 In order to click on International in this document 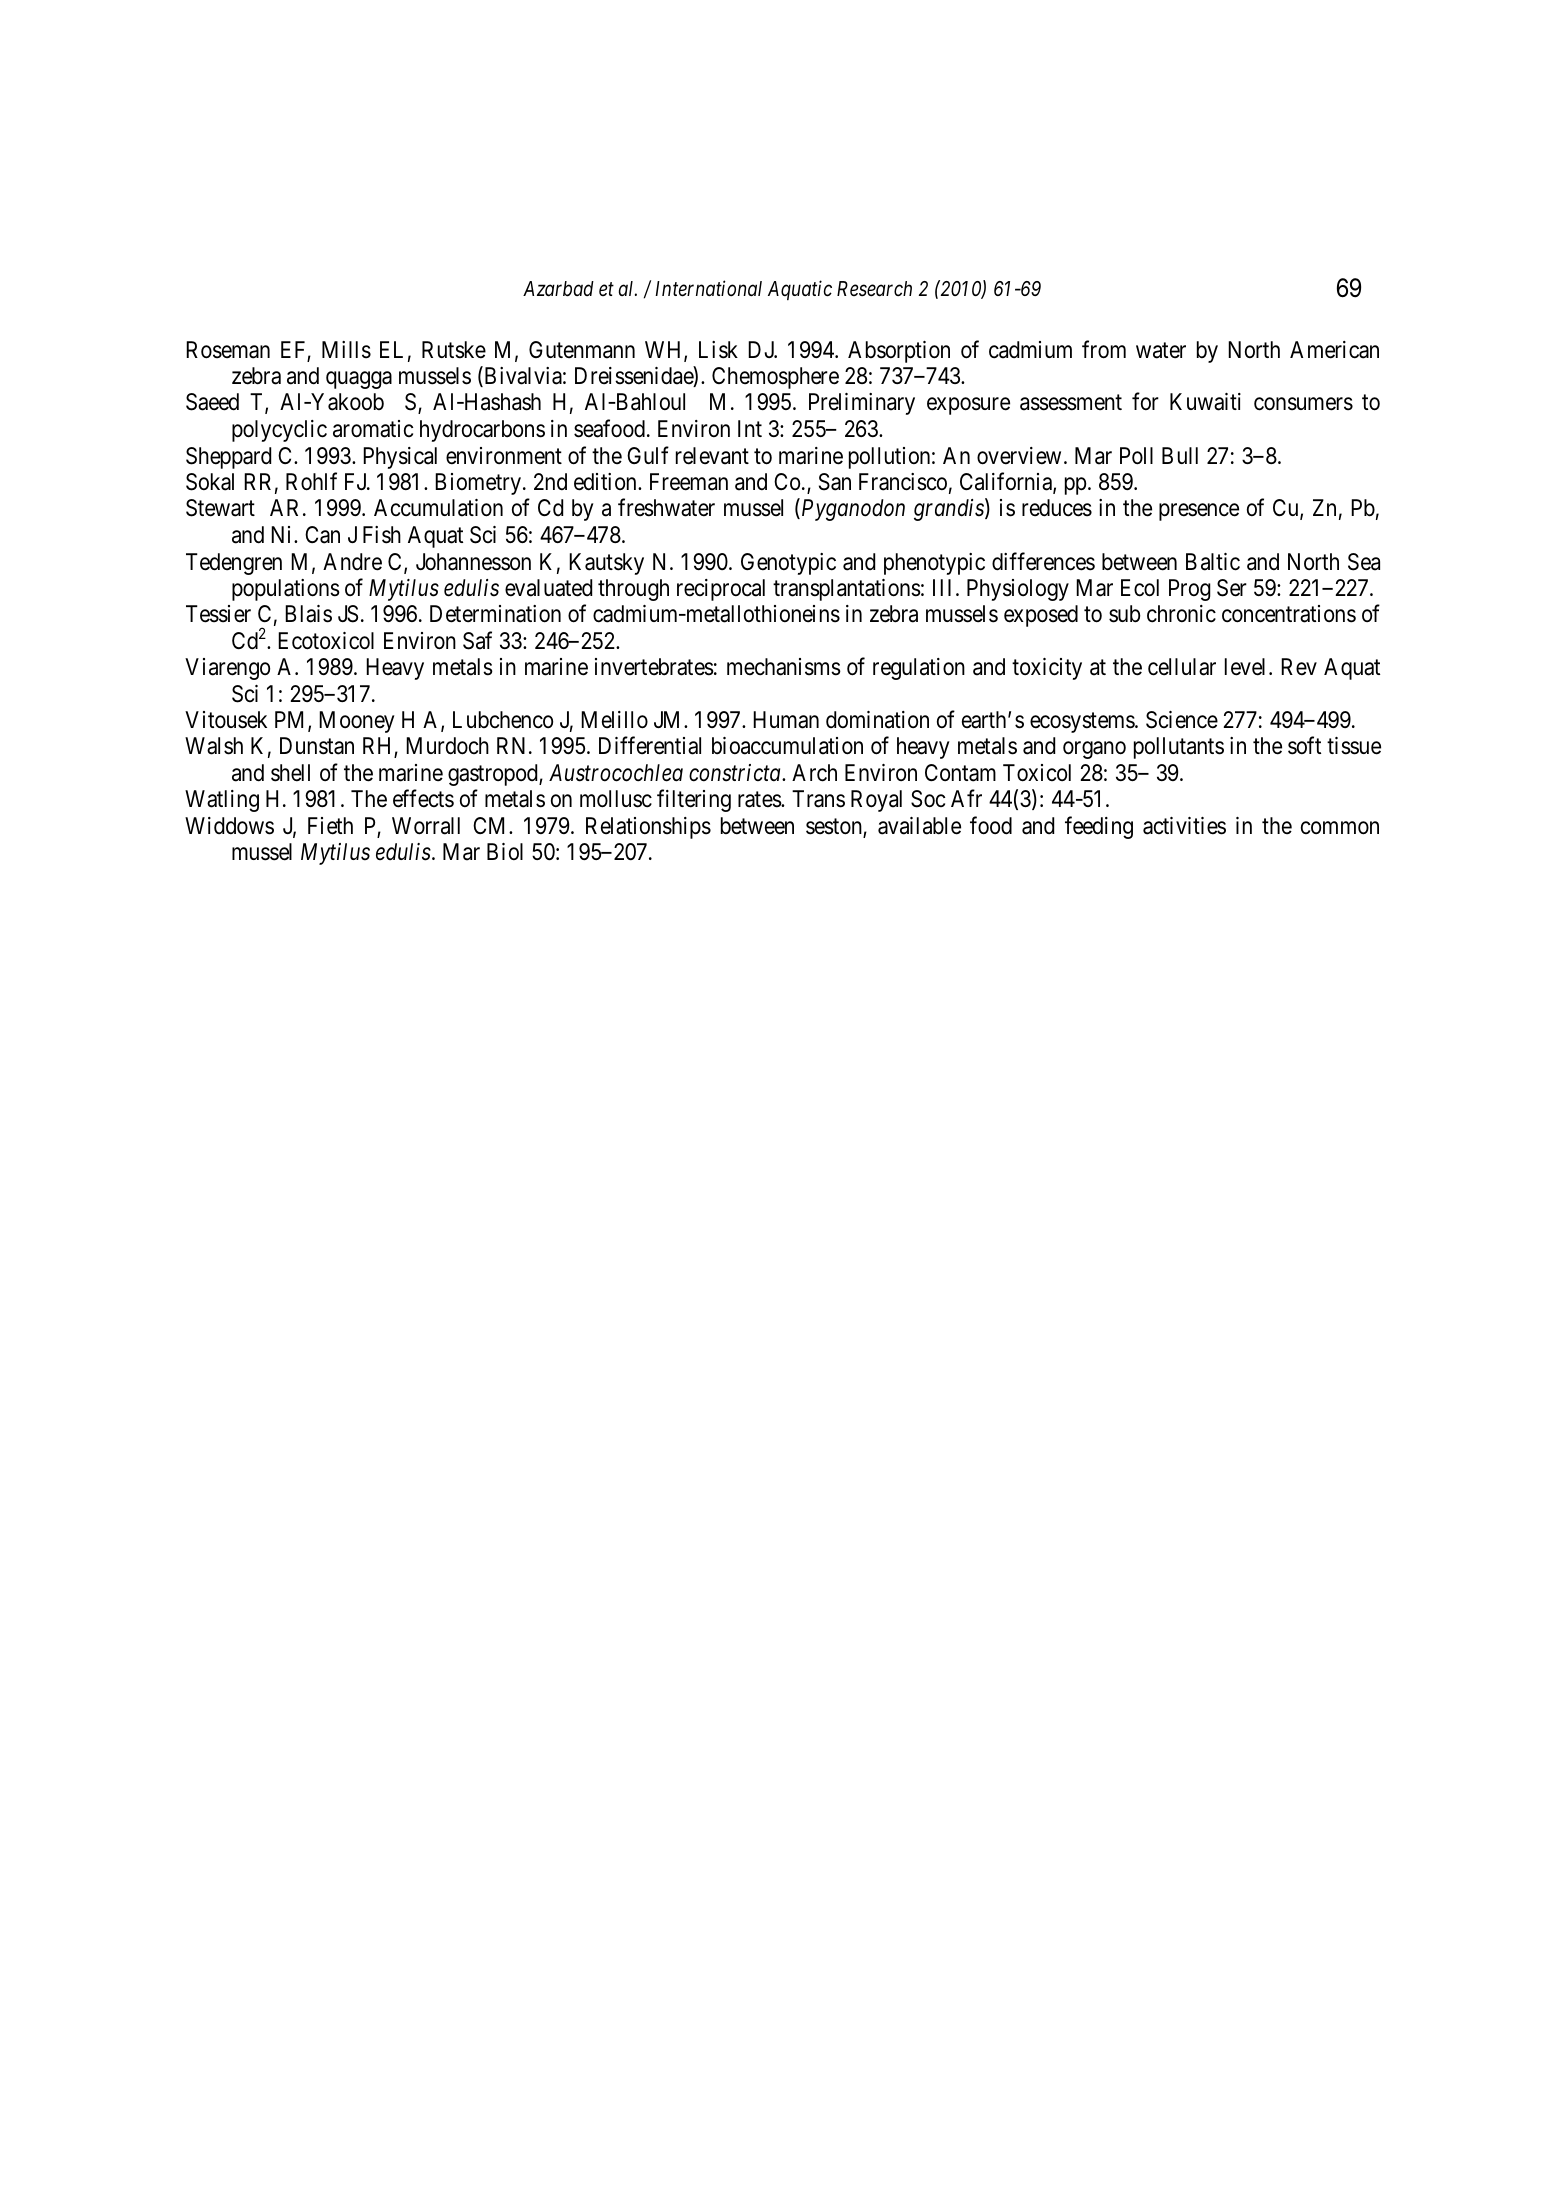, I will do `click(708, 288)`.
